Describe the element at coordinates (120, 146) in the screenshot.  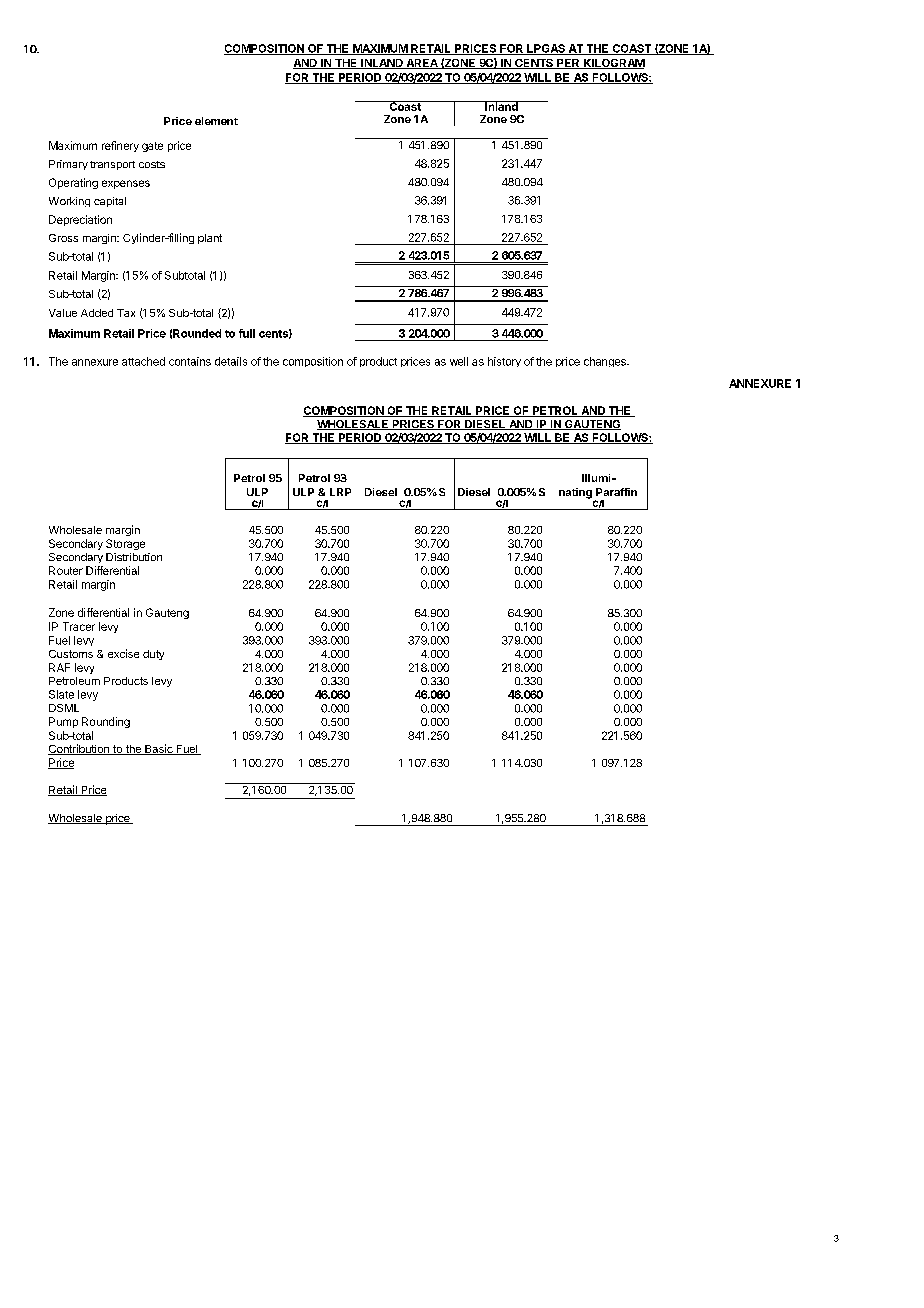
I see `refinery` at that location.
